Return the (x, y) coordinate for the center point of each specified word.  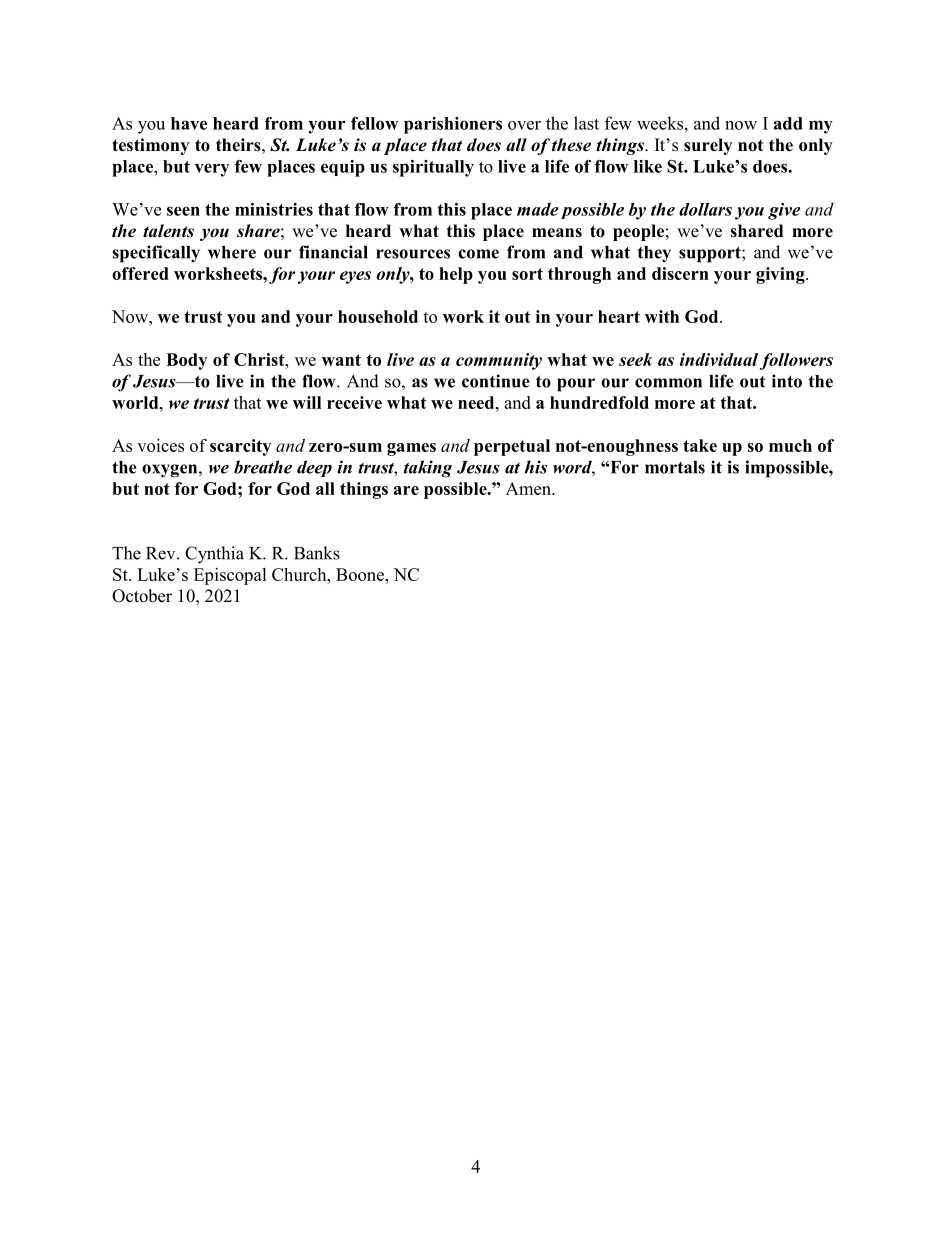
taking (428, 469)
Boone (361, 574)
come (478, 254)
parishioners (453, 125)
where (232, 252)
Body (186, 361)
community (499, 361)
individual (719, 359)
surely (708, 146)
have (189, 123)
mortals (675, 467)
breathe (263, 467)
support (711, 255)
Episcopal (230, 576)
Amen (529, 488)
